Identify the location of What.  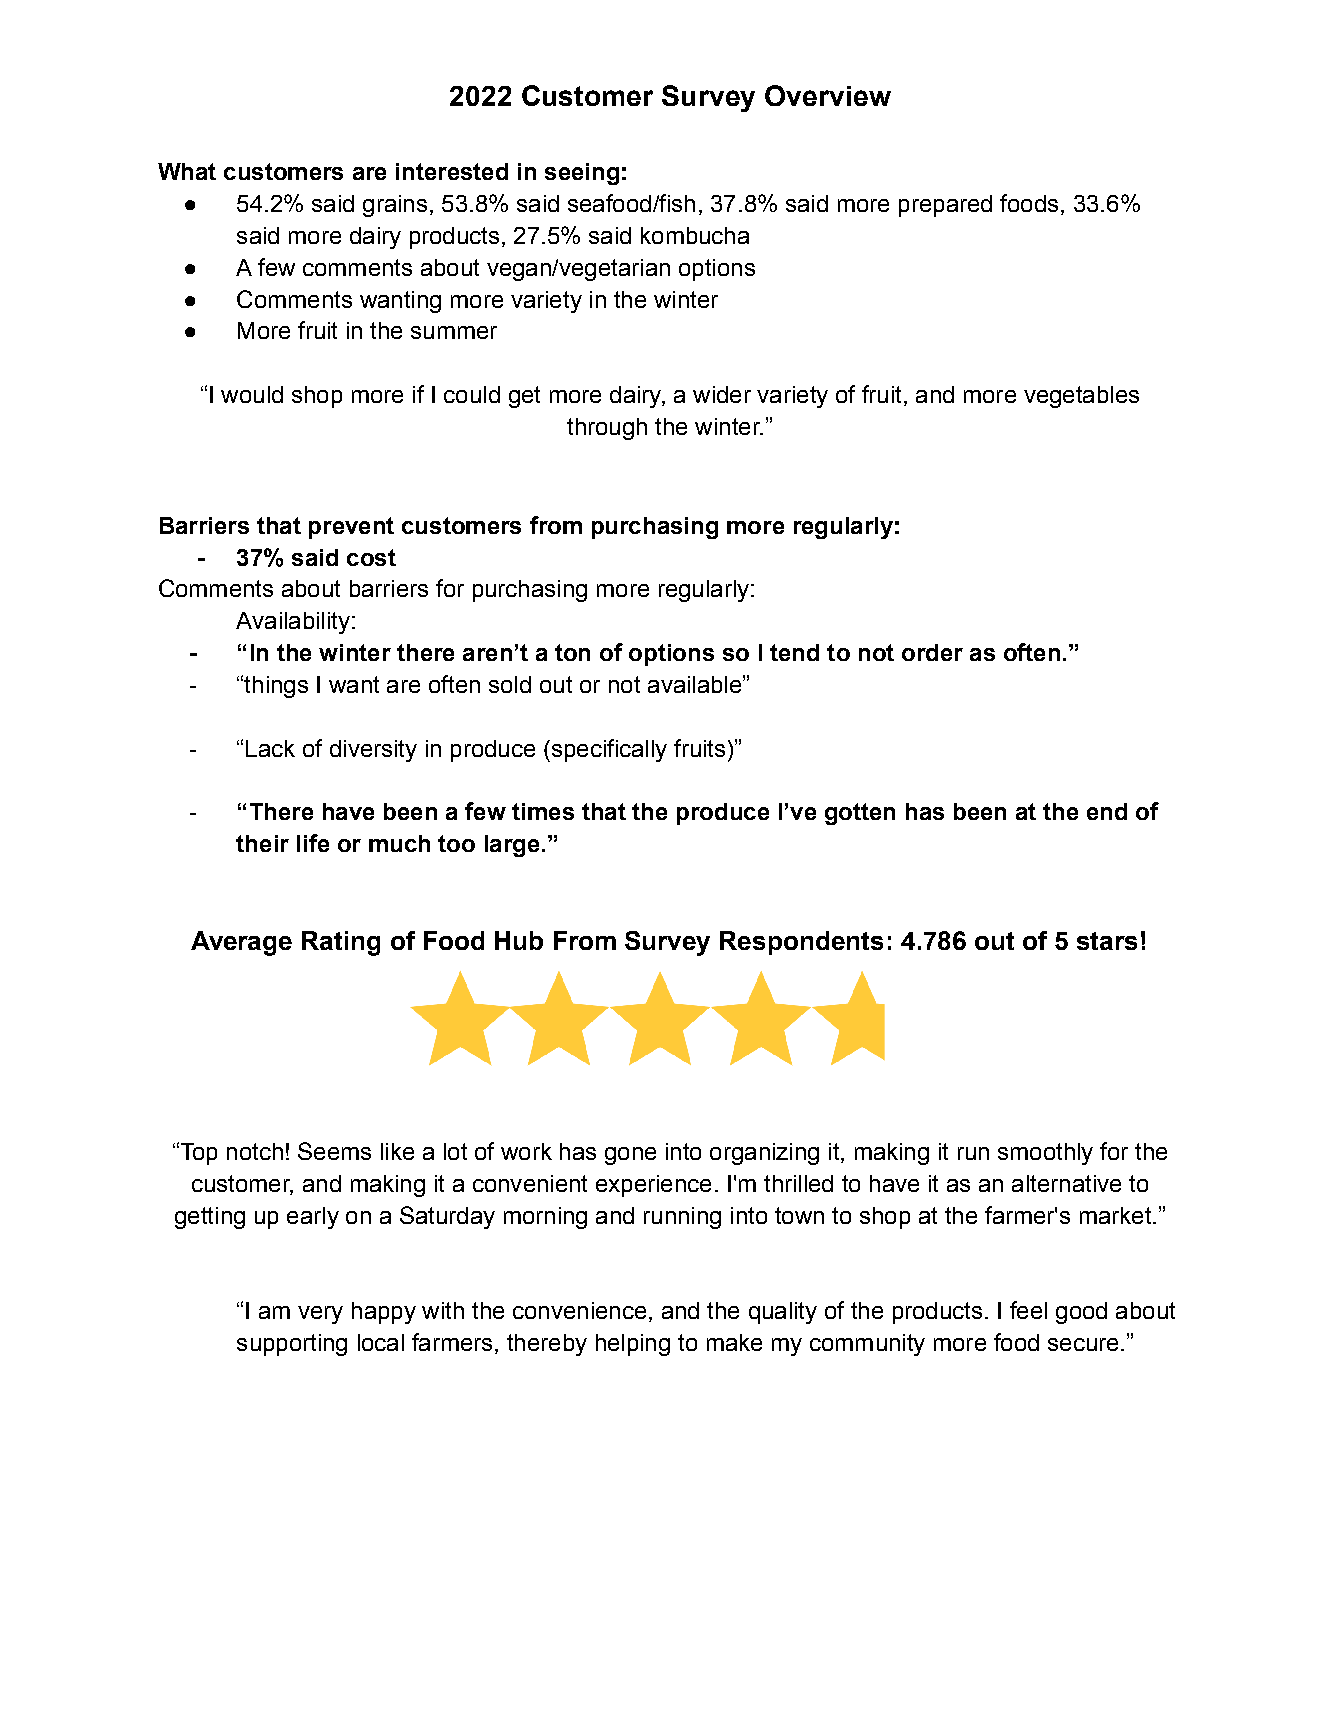
(187, 171).
